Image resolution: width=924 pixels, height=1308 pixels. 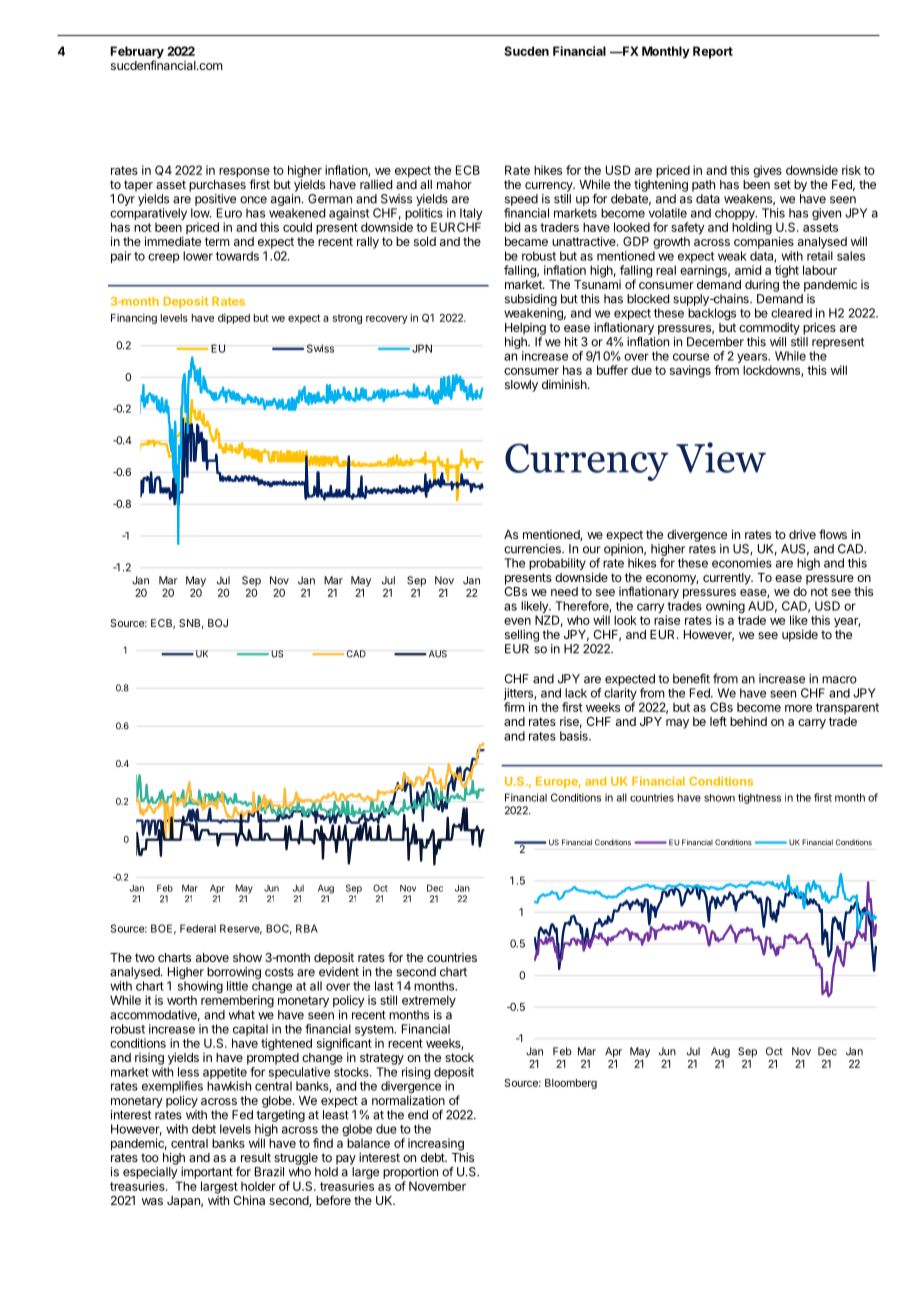 I want to click on important, so click(x=207, y=1173).
